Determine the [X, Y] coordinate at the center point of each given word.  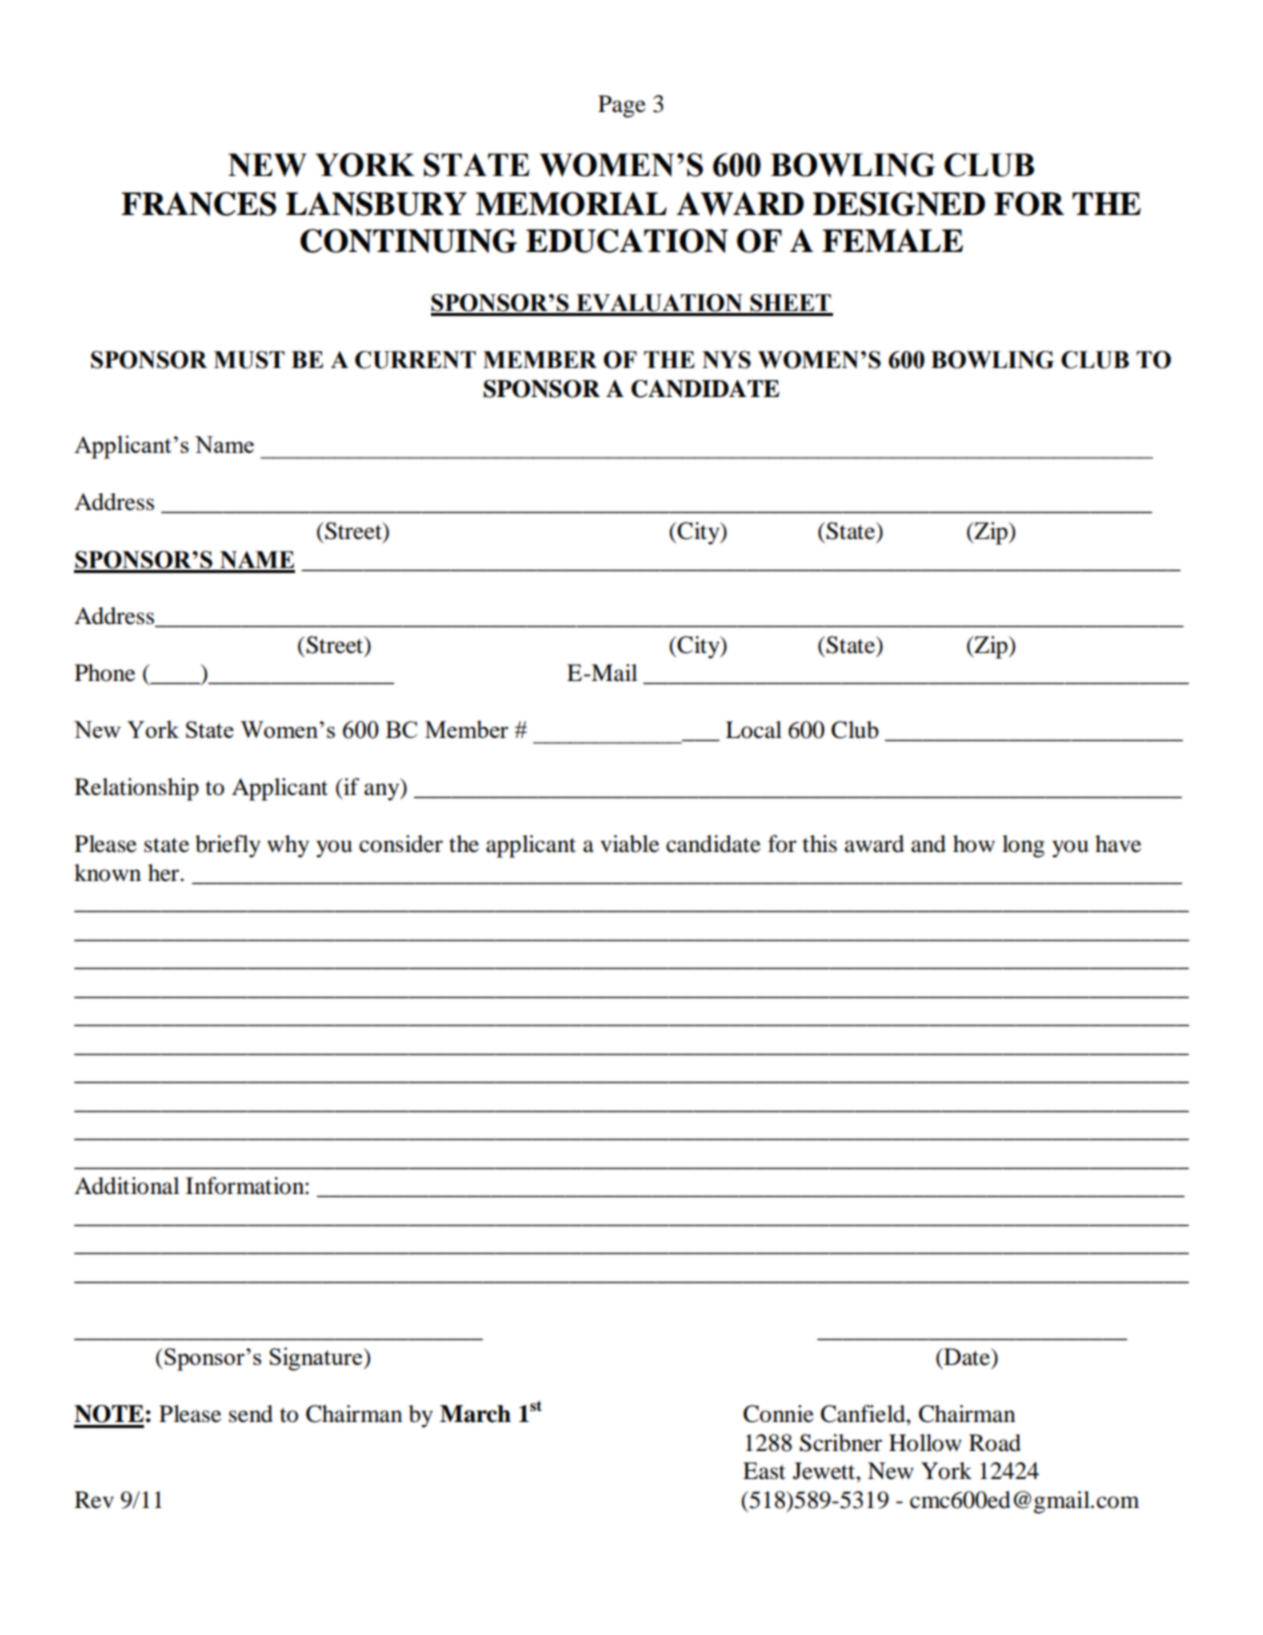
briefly [228, 846]
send [251, 1414]
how [974, 844]
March [475, 1414]
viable [629, 844]
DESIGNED [899, 204]
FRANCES [198, 204]
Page [622, 106]
